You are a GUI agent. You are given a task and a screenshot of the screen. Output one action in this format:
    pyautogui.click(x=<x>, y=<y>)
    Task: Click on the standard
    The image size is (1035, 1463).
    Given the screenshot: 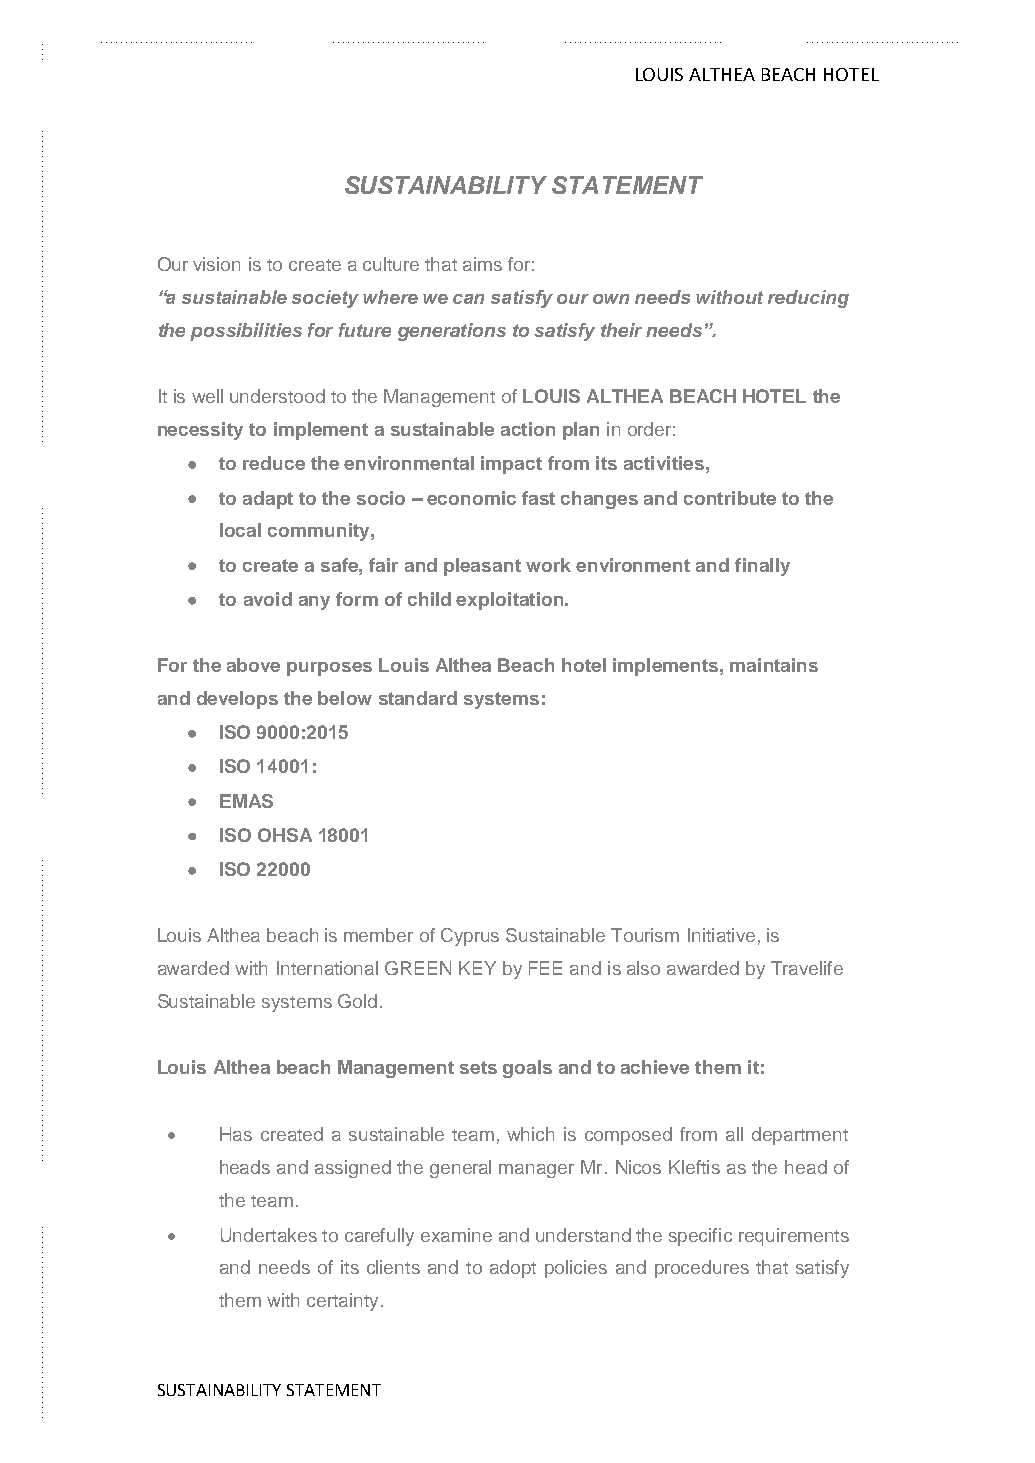 What is the action you would take?
    pyautogui.click(x=418, y=698)
